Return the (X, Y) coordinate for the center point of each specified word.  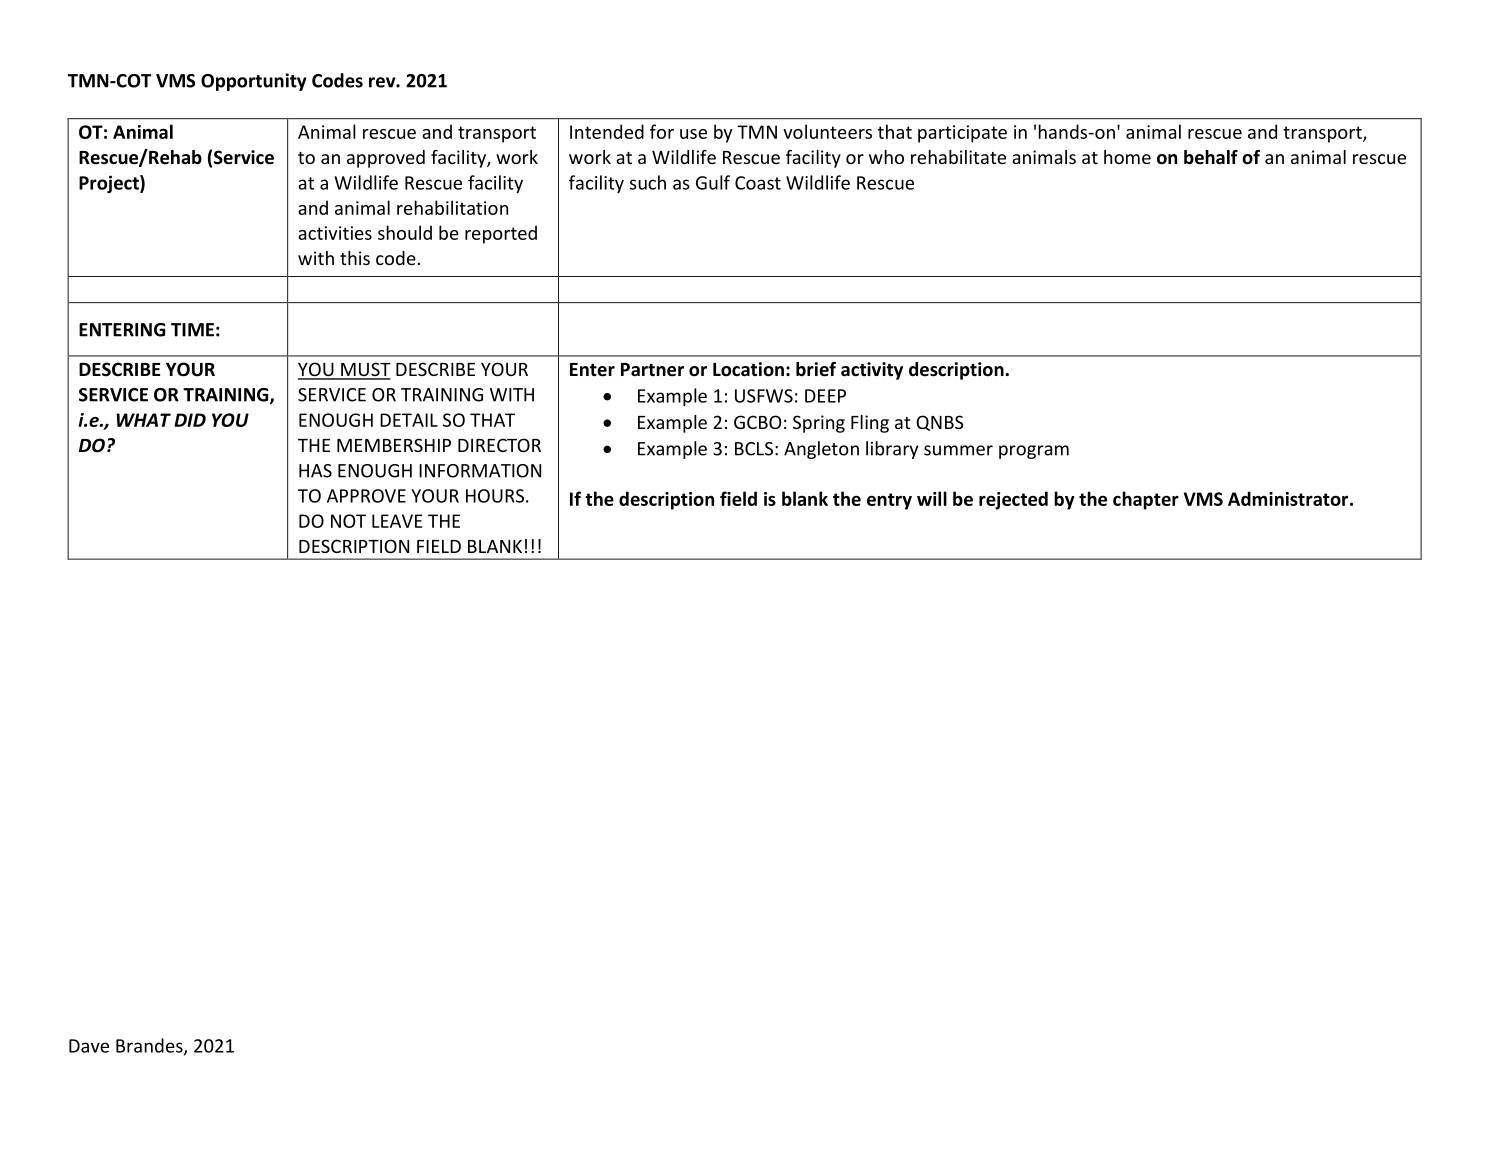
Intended (607, 131)
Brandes (150, 1046)
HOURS (495, 496)
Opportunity (254, 82)
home (1127, 157)
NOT (348, 521)
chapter (1146, 500)
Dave (89, 1046)
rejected (1013, 500)
